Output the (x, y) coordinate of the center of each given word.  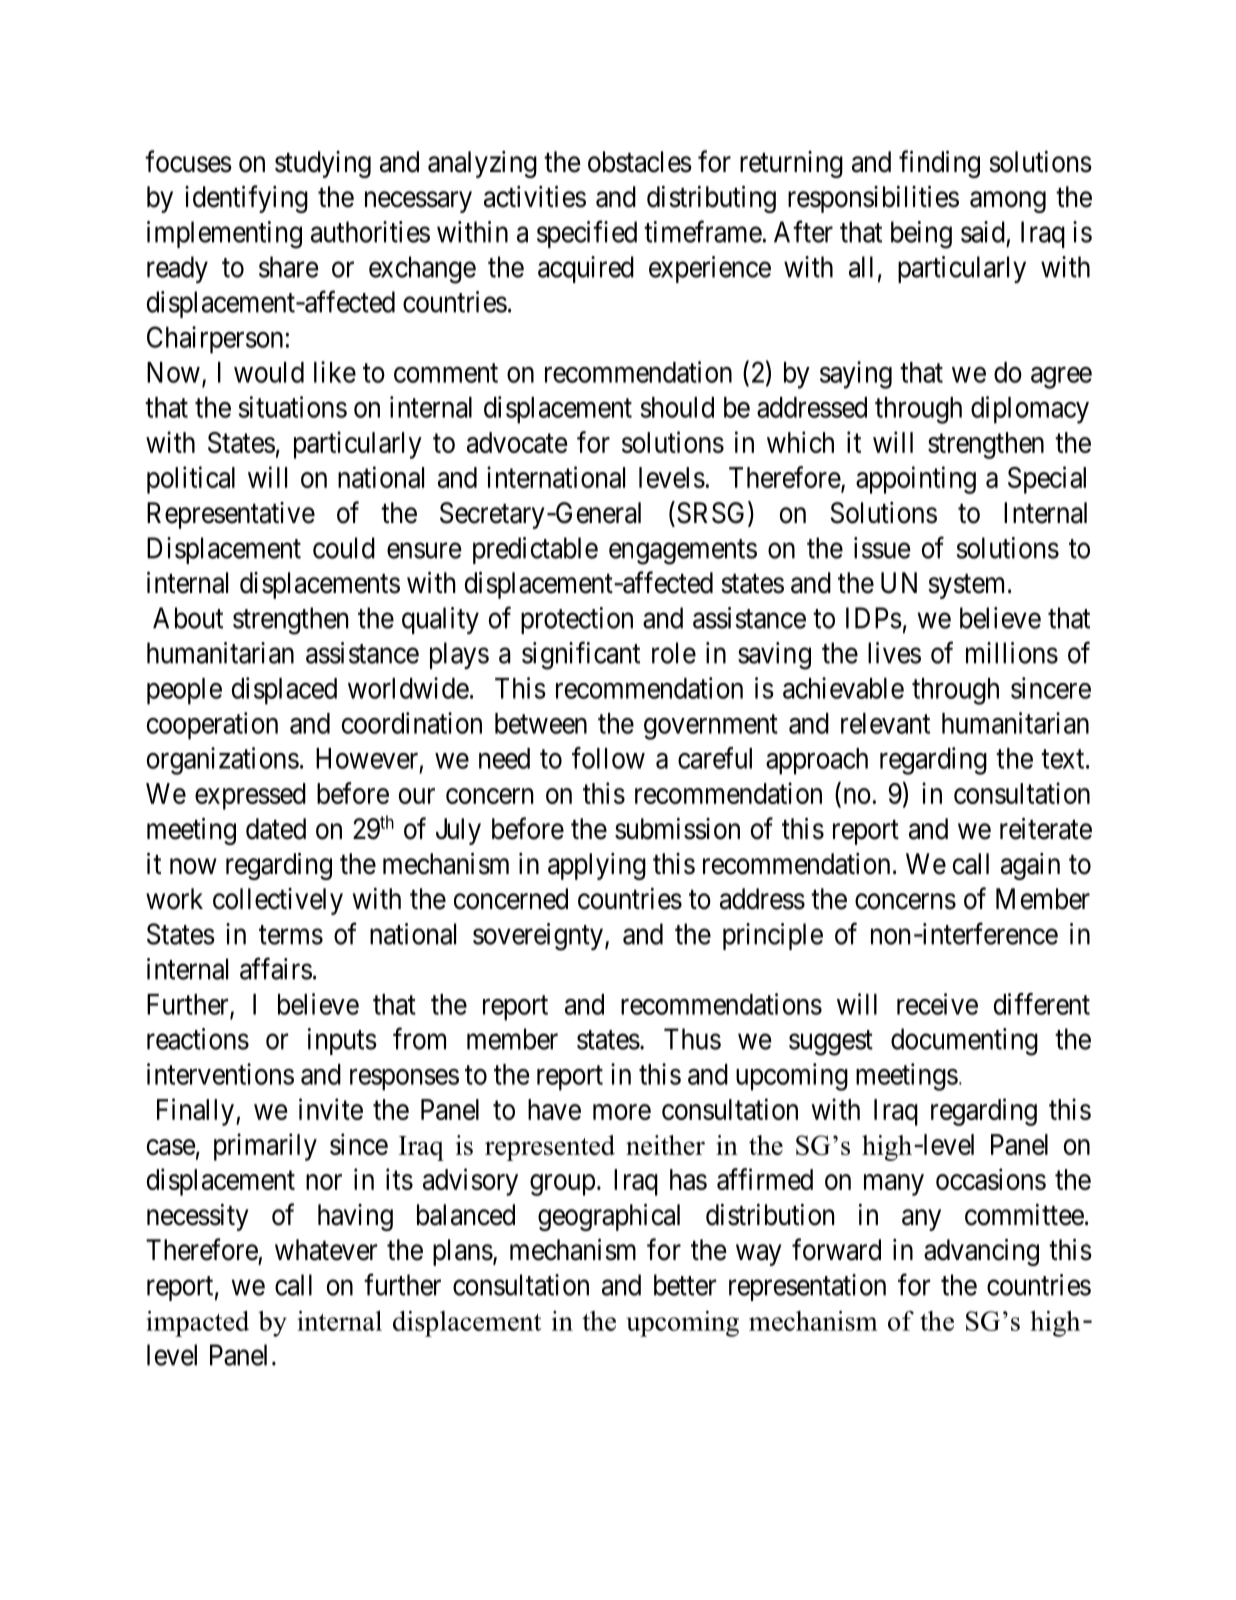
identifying (246, 199)
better (685, 1285)
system (966, 586)
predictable (535, 550)
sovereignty (538, 937)
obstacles (640, 162)
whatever (326, 1250)
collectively (278, 901)
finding (939, 164)
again (1030, 866)
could (344, 548)
